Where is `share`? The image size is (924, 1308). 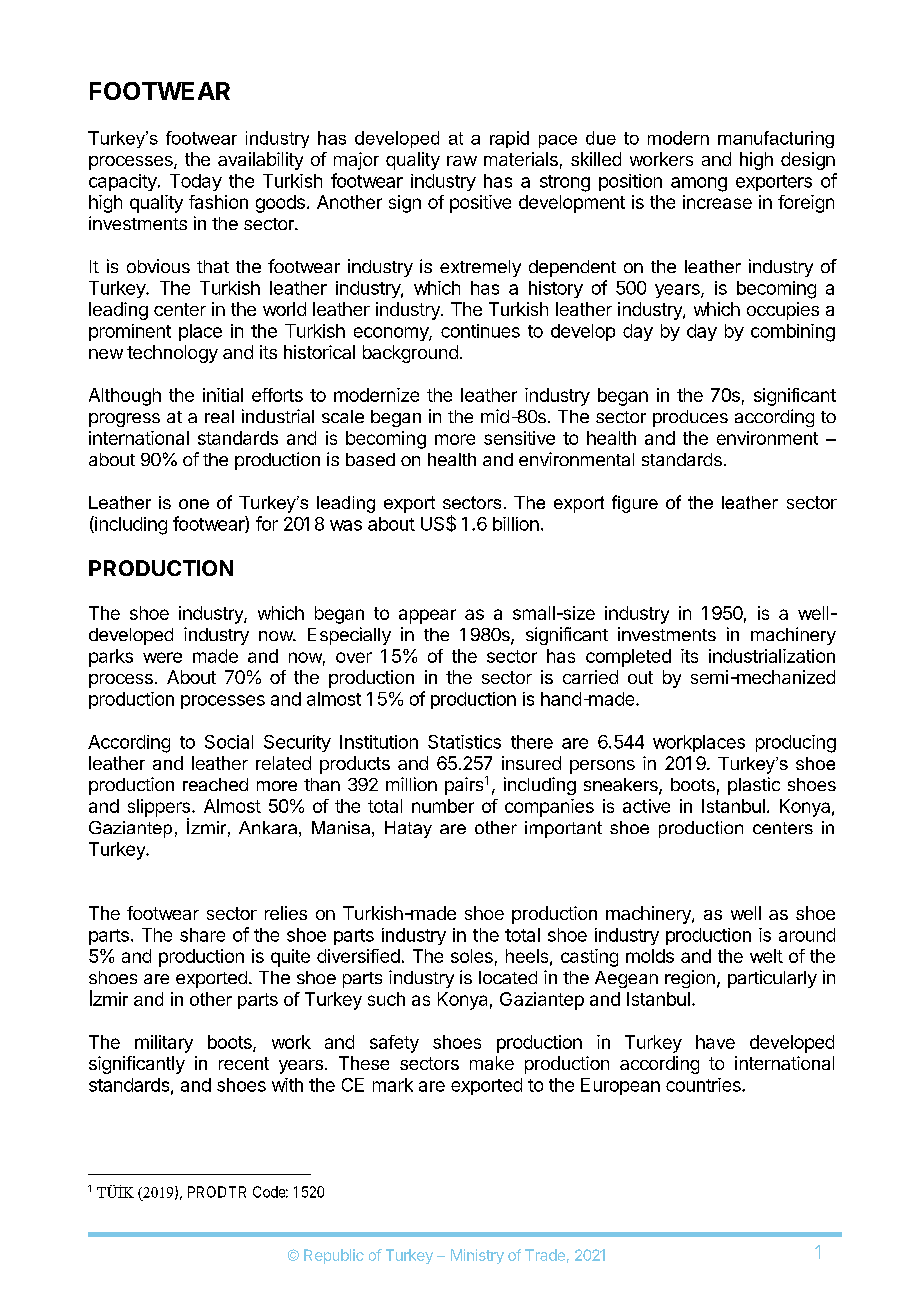
share is located at coordinates (202, 935).
